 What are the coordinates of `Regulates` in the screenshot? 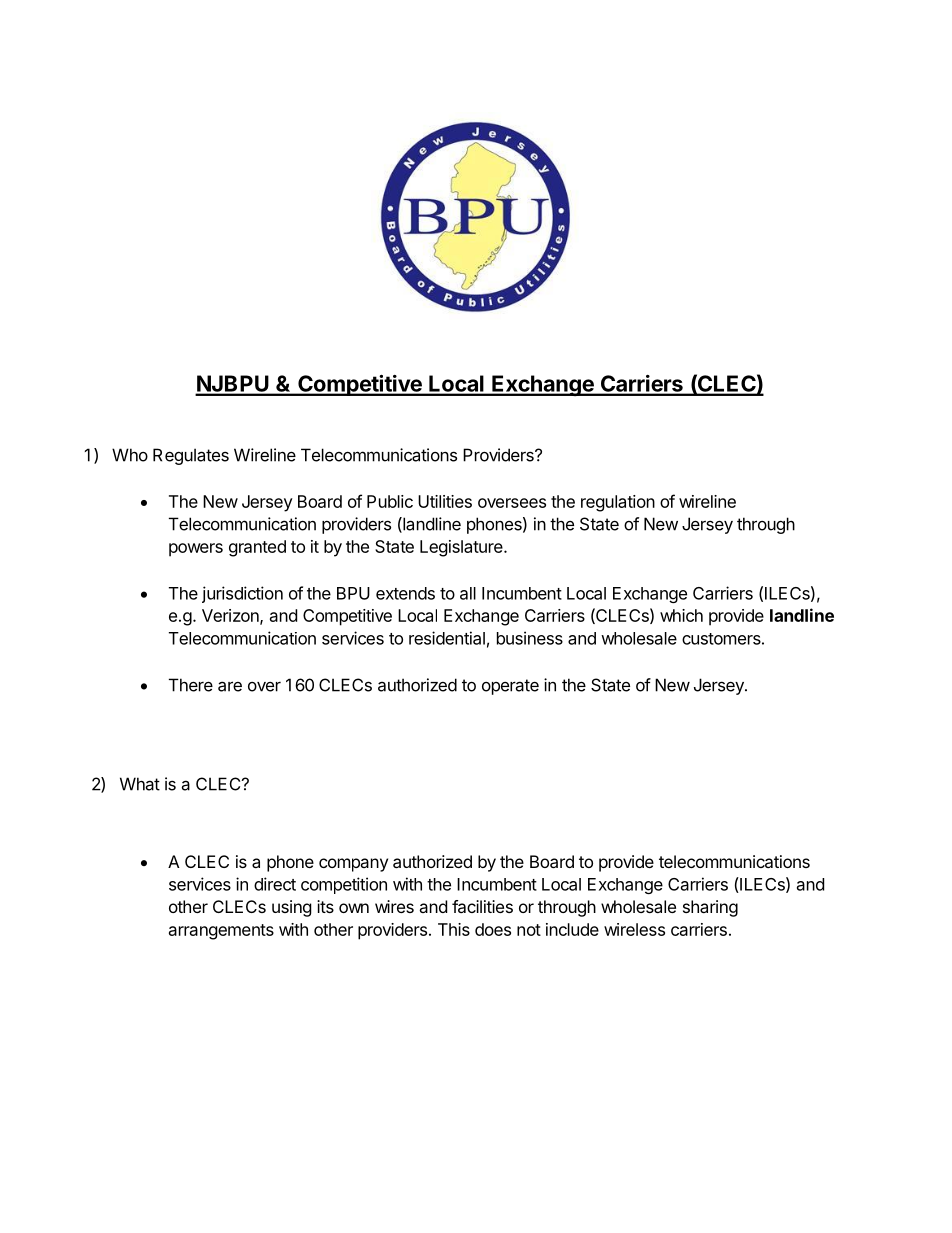 It's located at (191, 456).
